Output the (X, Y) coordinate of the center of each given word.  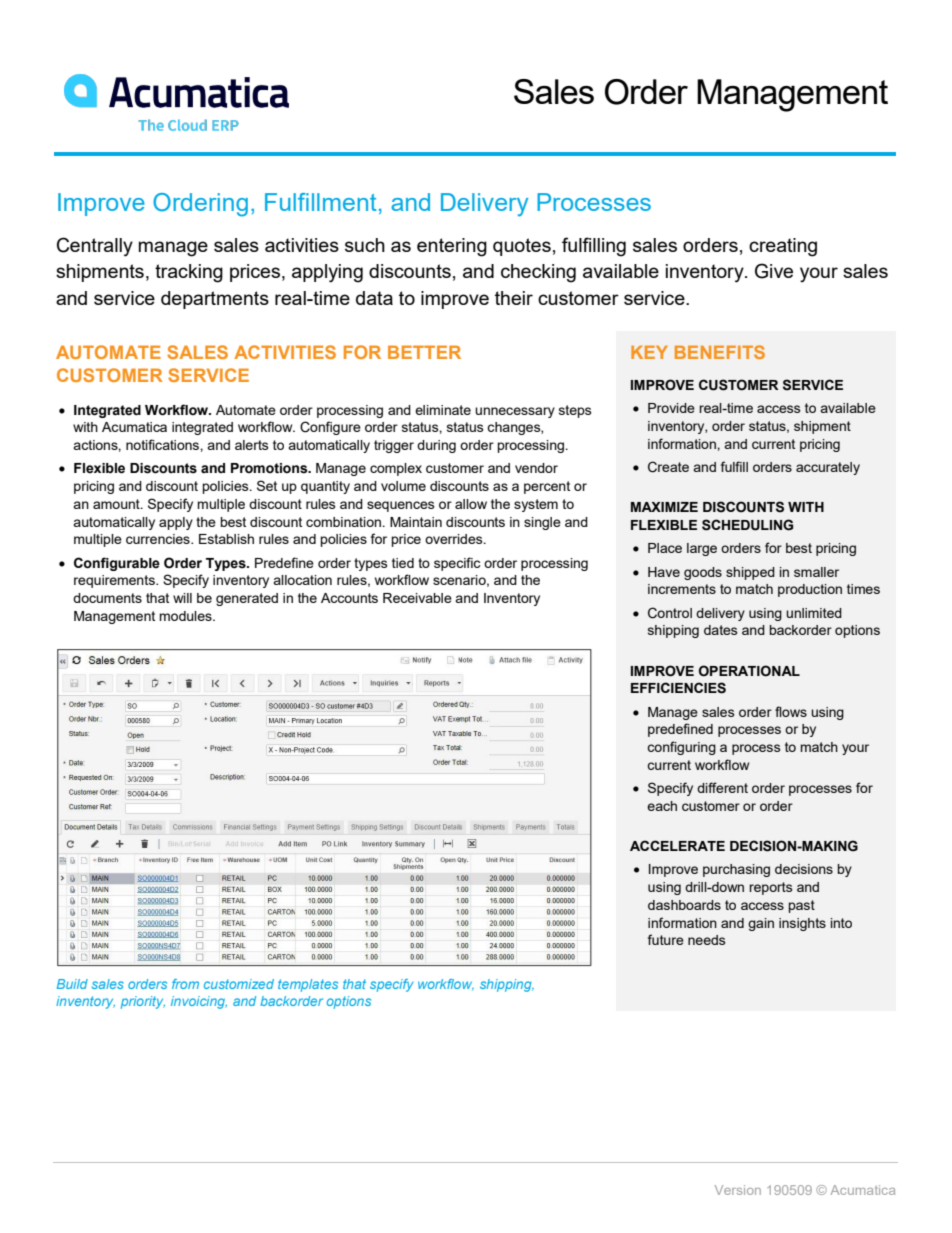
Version (738, 1190)
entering (452, 247)
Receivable (417, 598)
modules (186, 616)
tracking (189, 273)
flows (791, 711)
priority (143, 1002)
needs (707, 940)
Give (774, 271)
